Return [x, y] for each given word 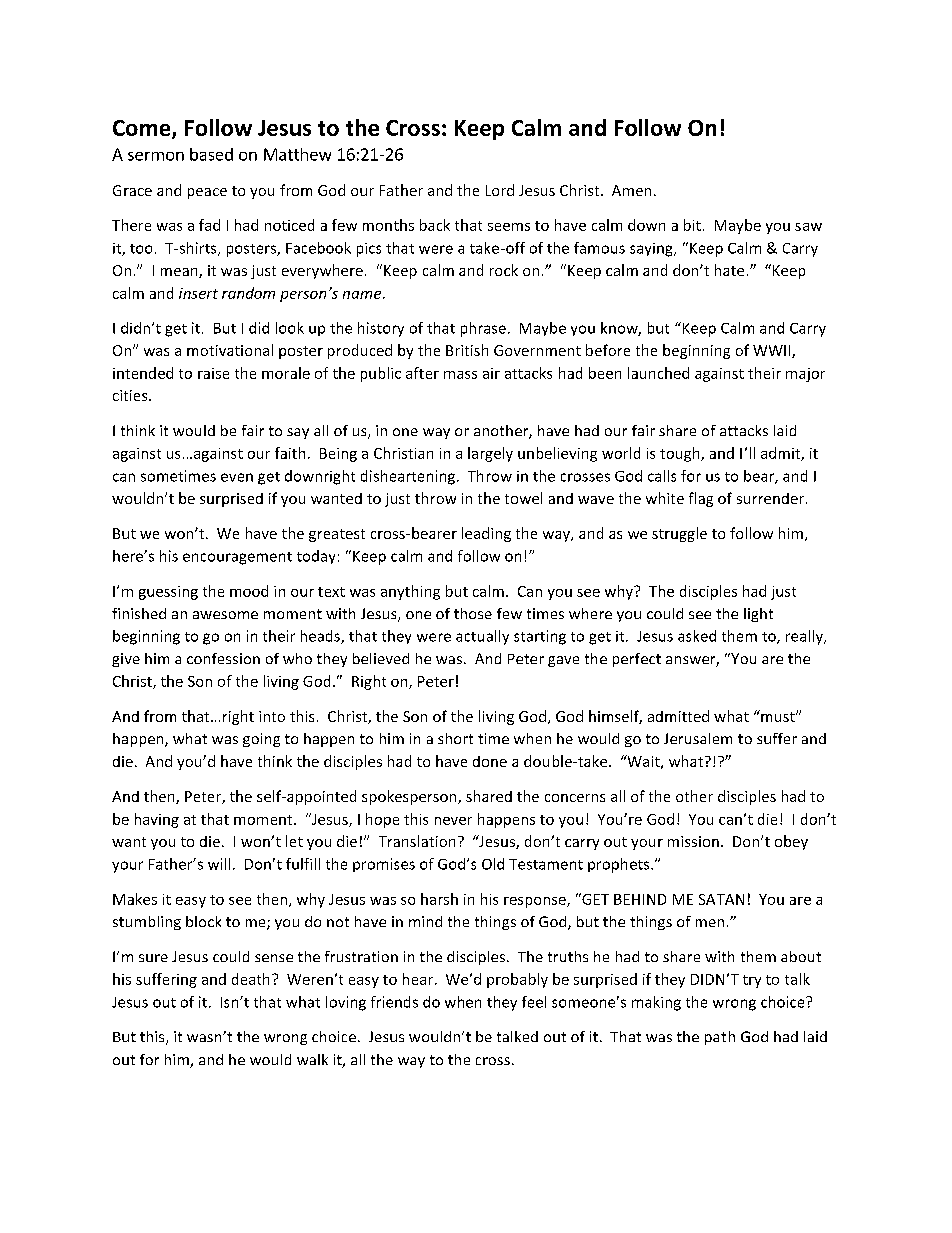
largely [490, 454]
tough [681, 454]
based [211, 154]
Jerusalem [698, 738]
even [237, 477]
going [261, 740]
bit [692, 225]
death [250, 979]
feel [534, 1002]
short [455, 738]
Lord [500, 190]
